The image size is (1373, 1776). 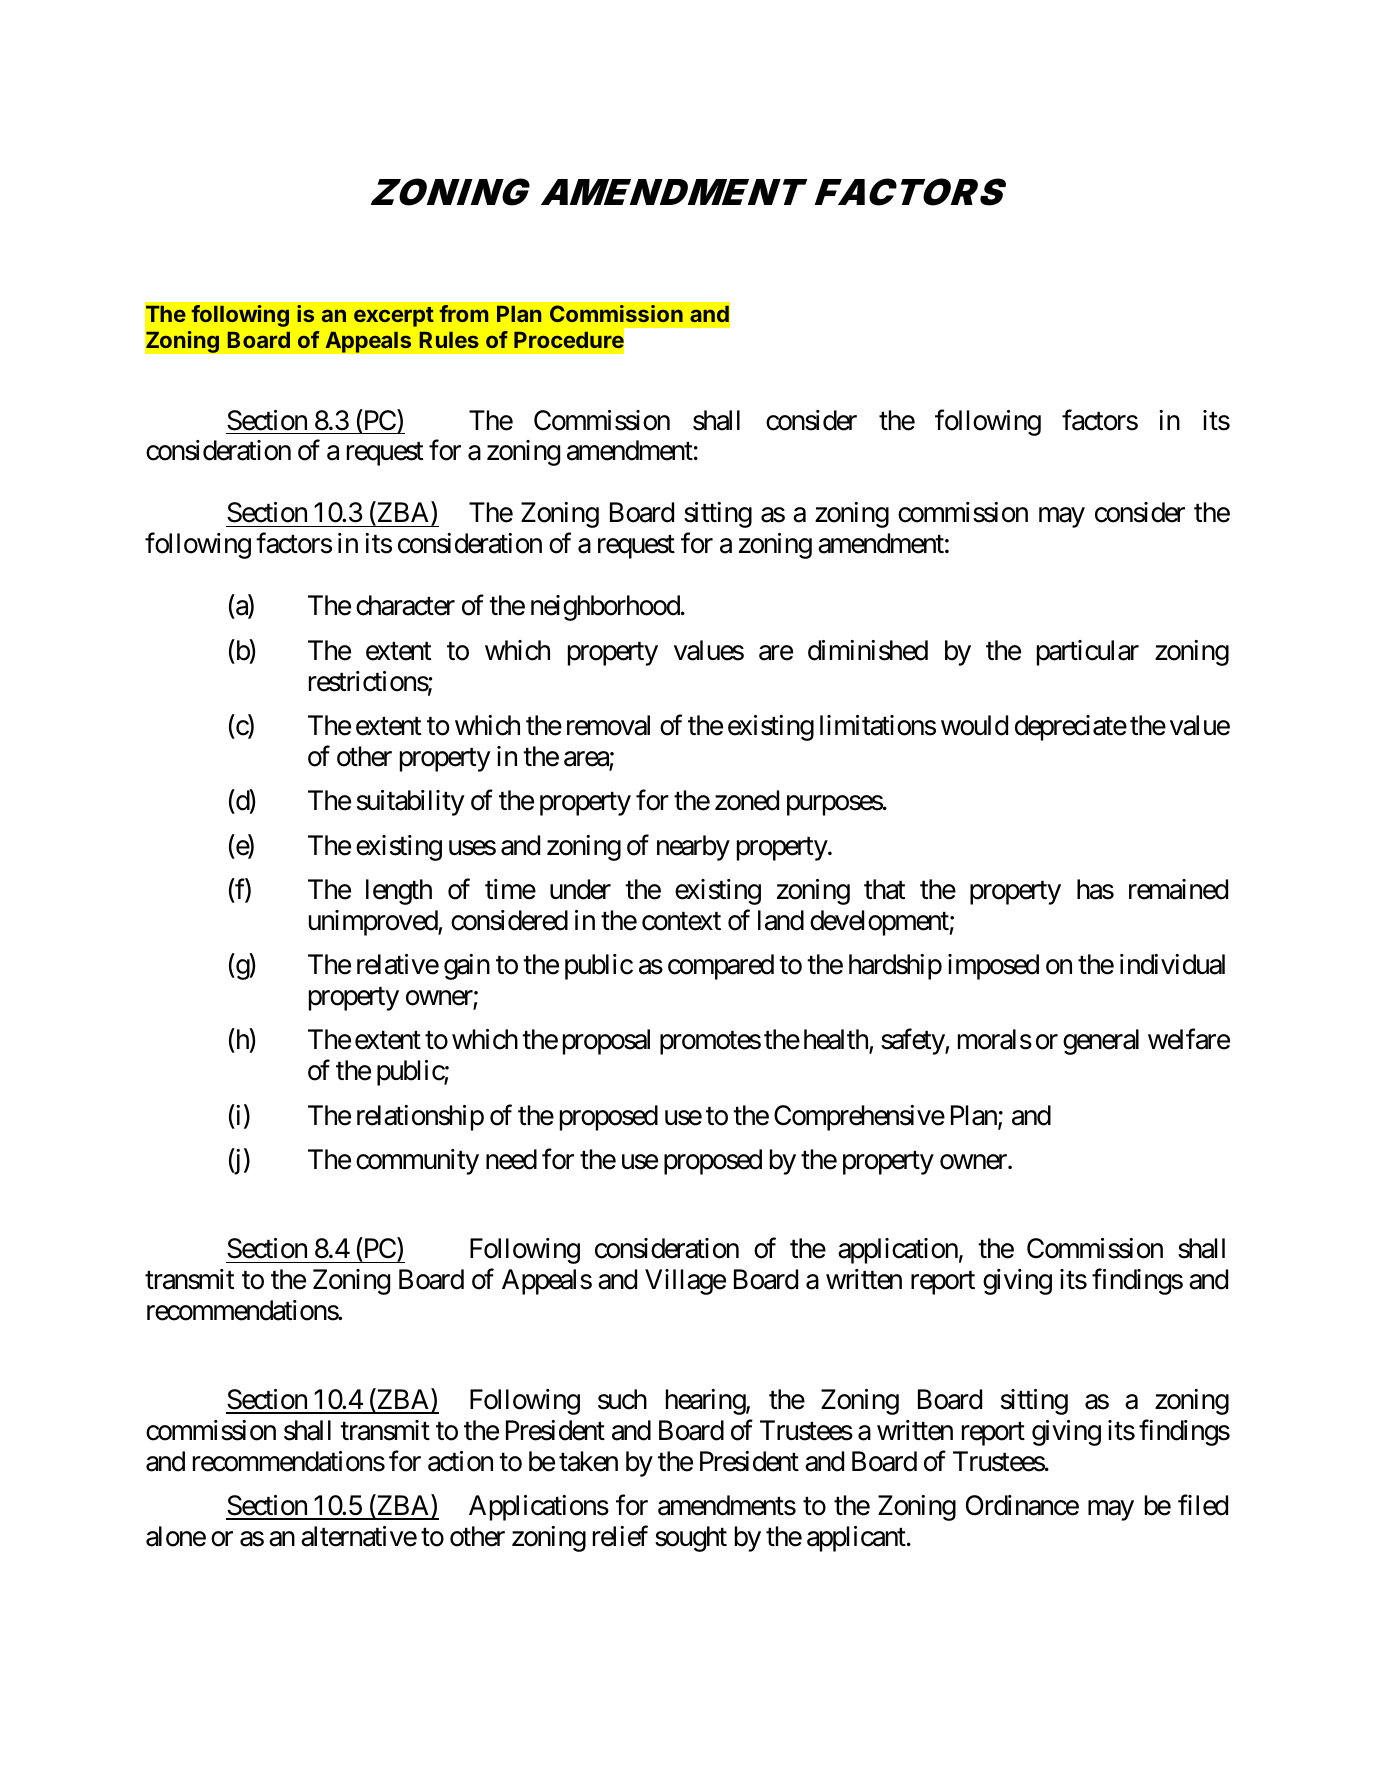 I want to click on would, so click(x=974, y=725).
